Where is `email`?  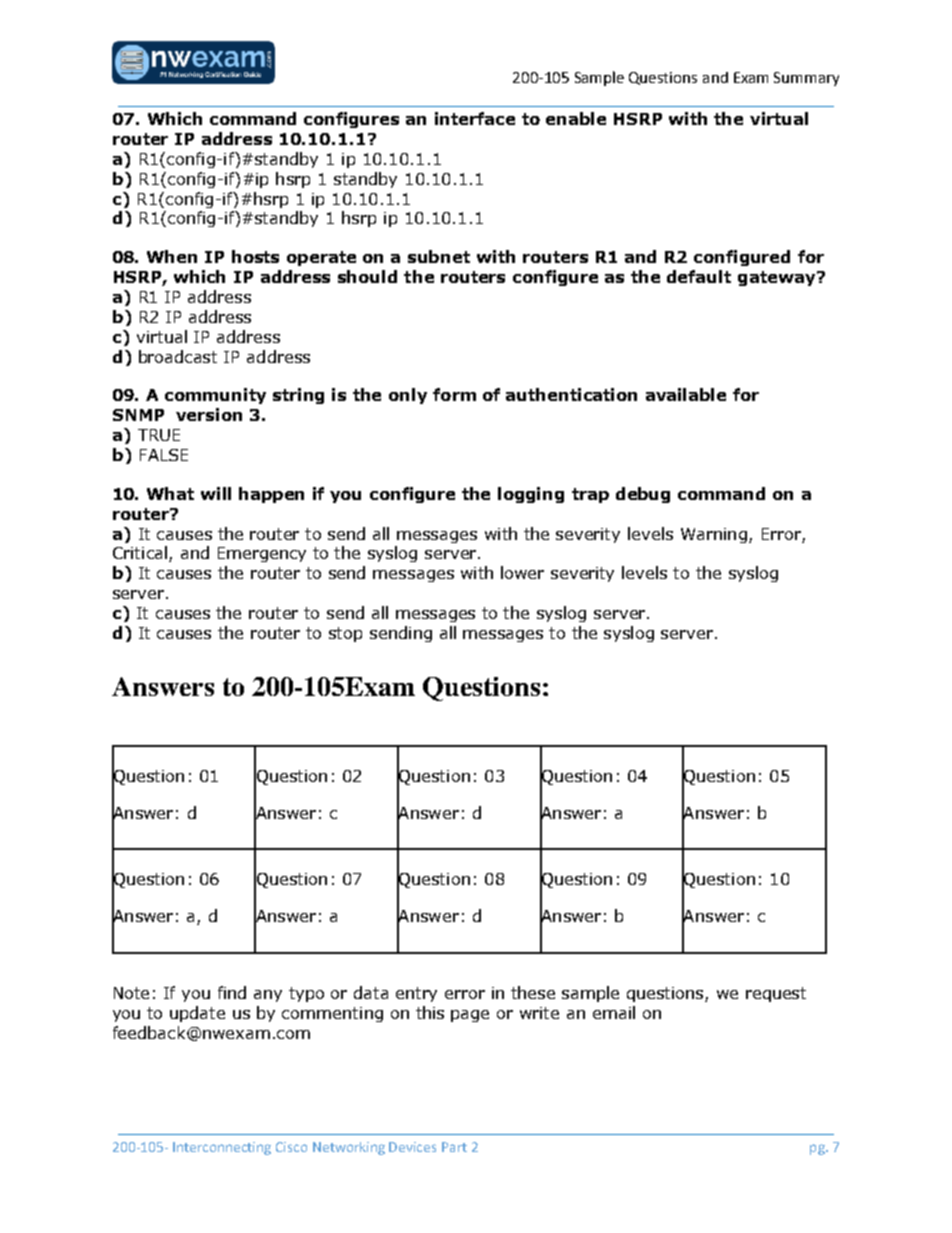
email is located at coordinates (614, 1012).
